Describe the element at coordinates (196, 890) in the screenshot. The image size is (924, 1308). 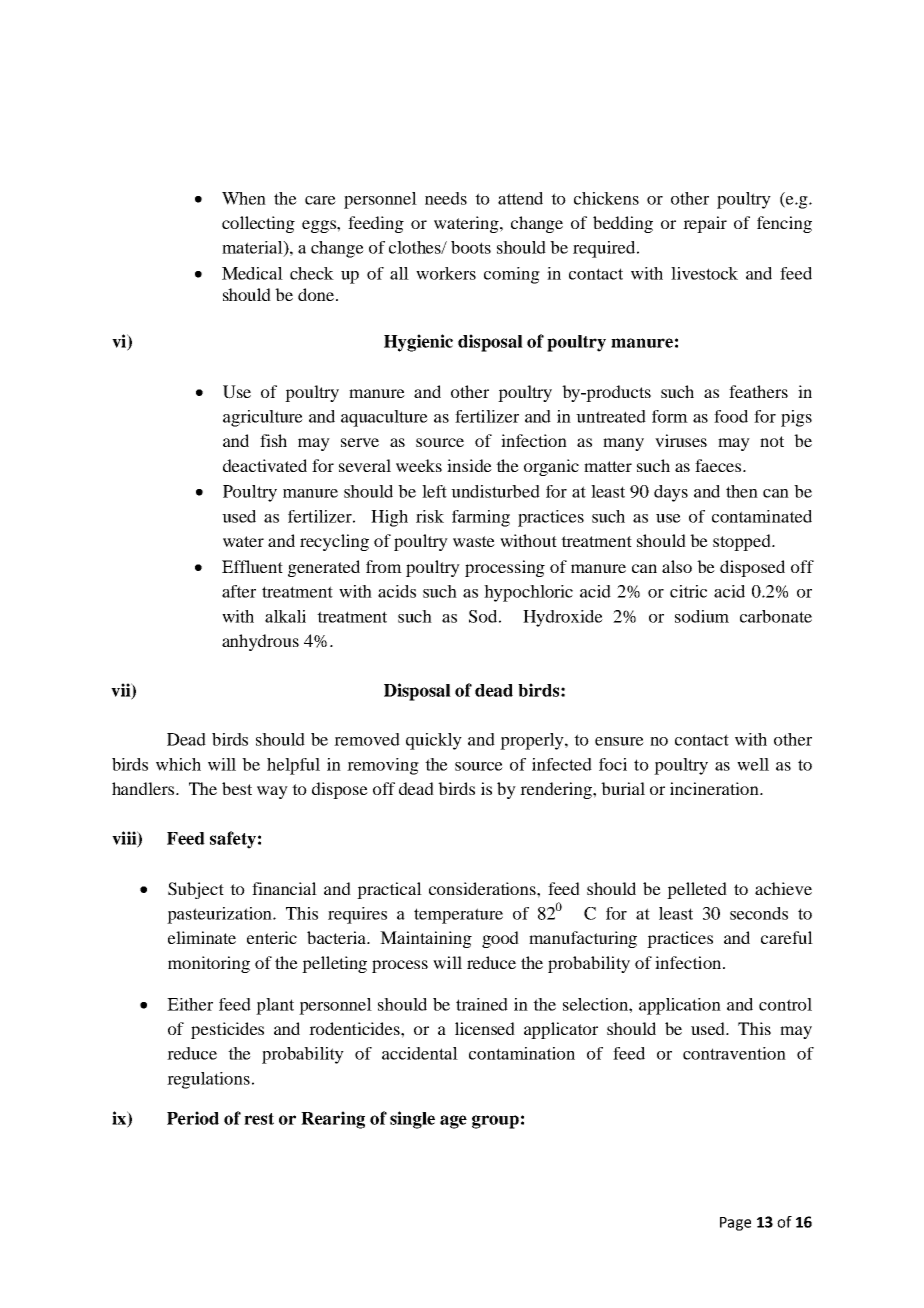
I see `Subject` at that location.
